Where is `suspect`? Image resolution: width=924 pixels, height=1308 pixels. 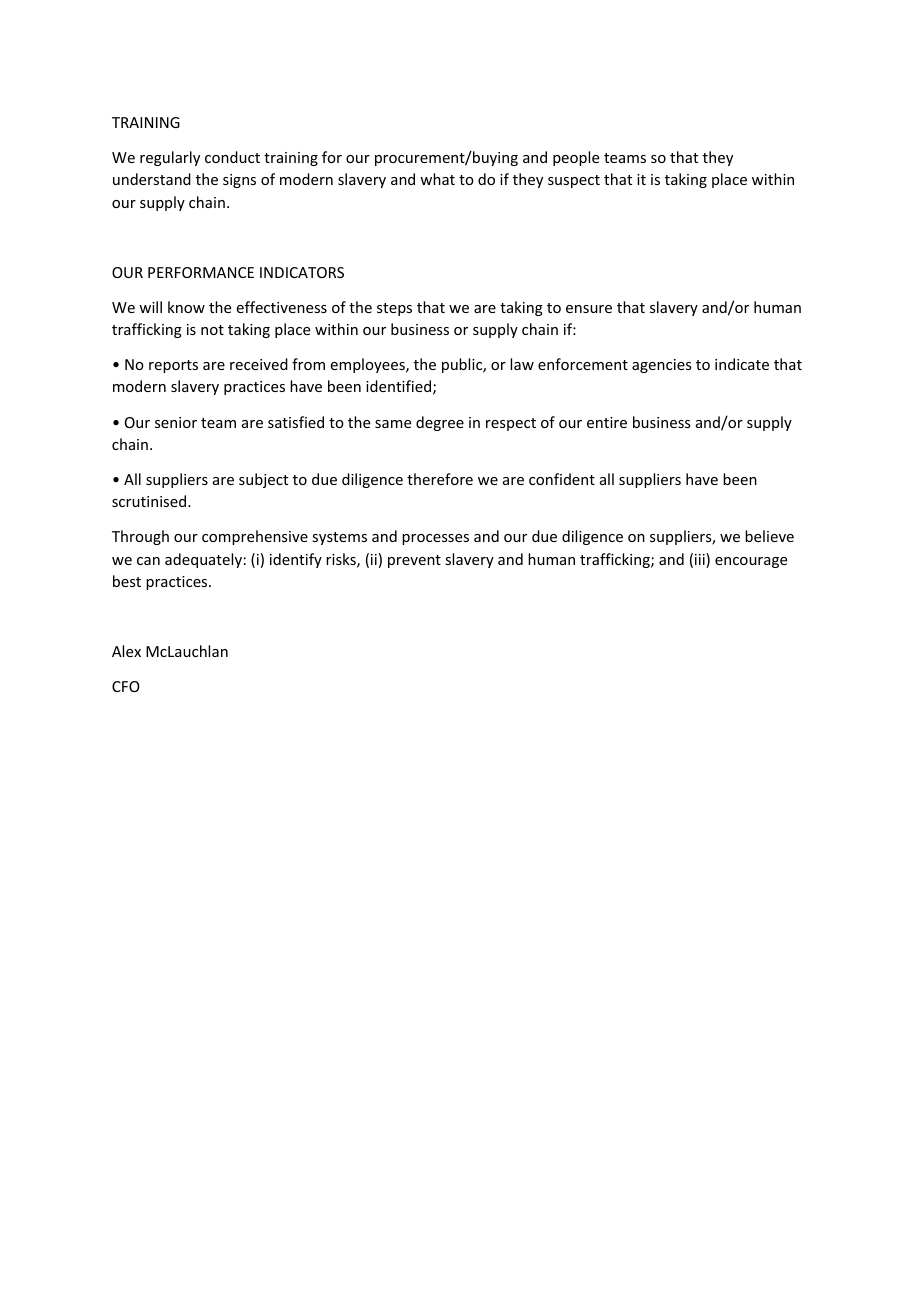 suspect is located at coordinates (574, 181).
